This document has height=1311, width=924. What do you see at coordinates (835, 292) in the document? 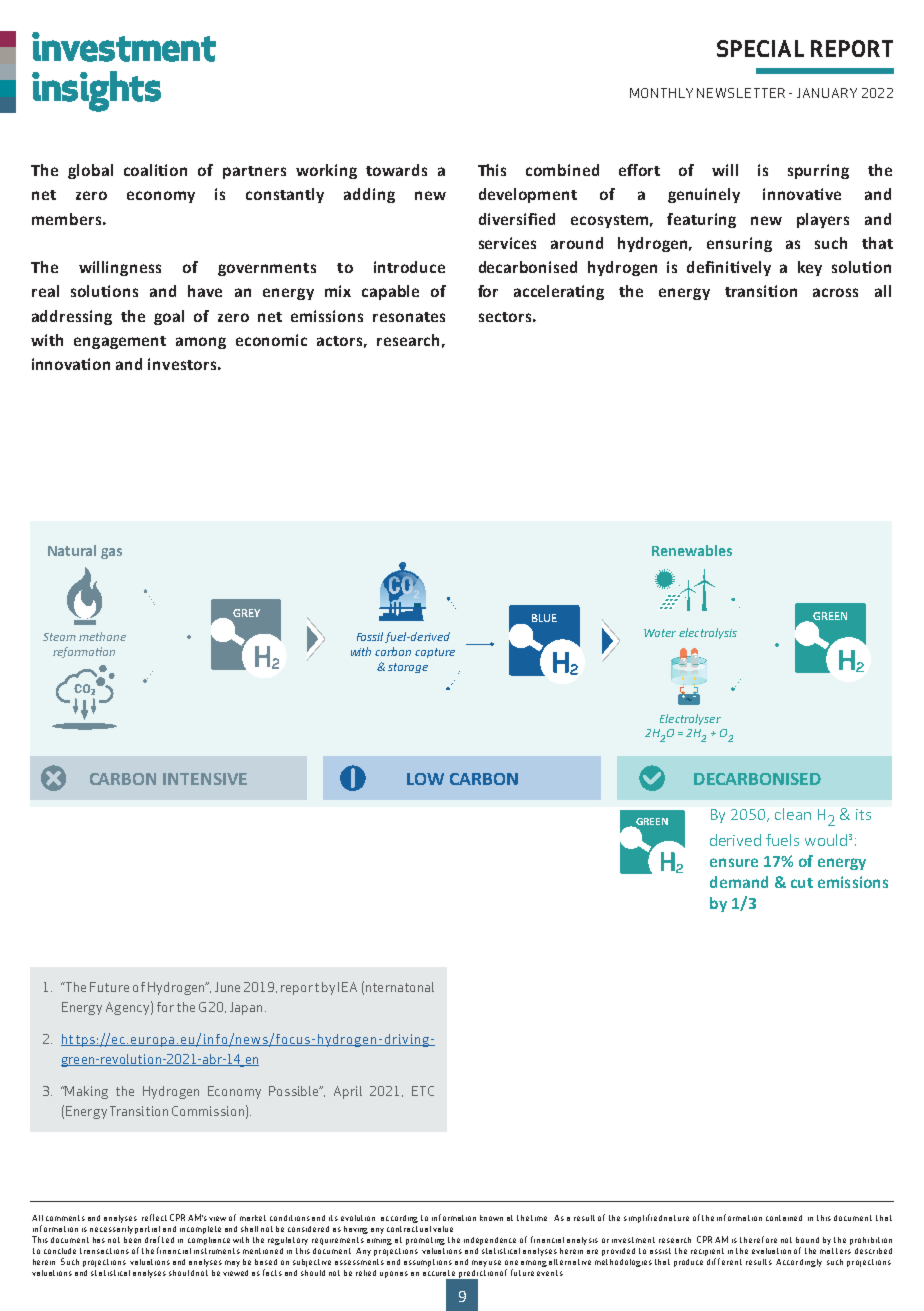
I see `across` at bounding box center [835, 292].
